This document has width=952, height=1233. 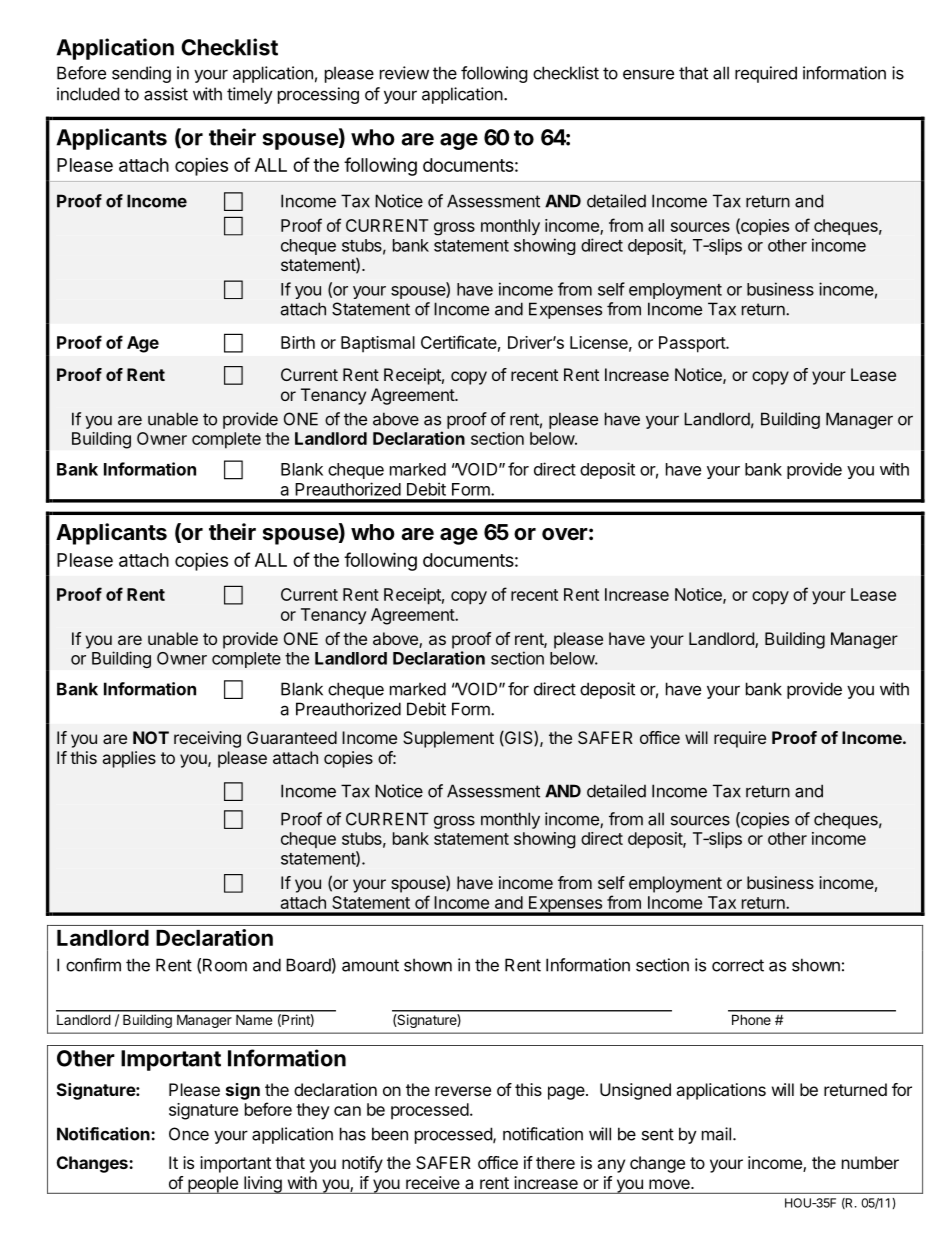 What do you see at coordinates (189, 1134) in the document?
I see `Once` at bounding box center [189, 1134].
